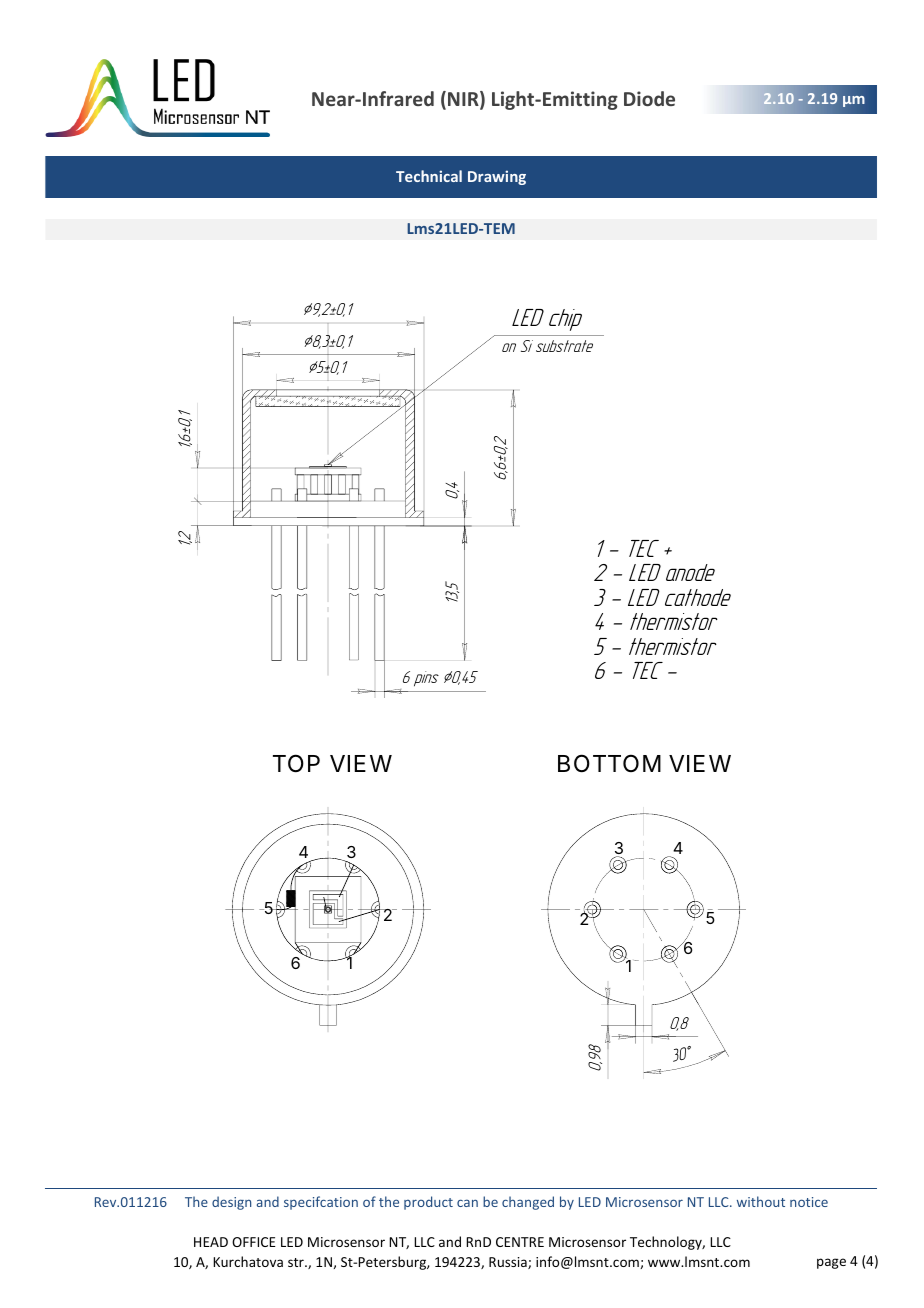 Image resolution: width=924 pixels, height=1308 pixels. Describe the element at coordinates (254, 1242) in the screenshot. I see `OFFICE` at that location.
